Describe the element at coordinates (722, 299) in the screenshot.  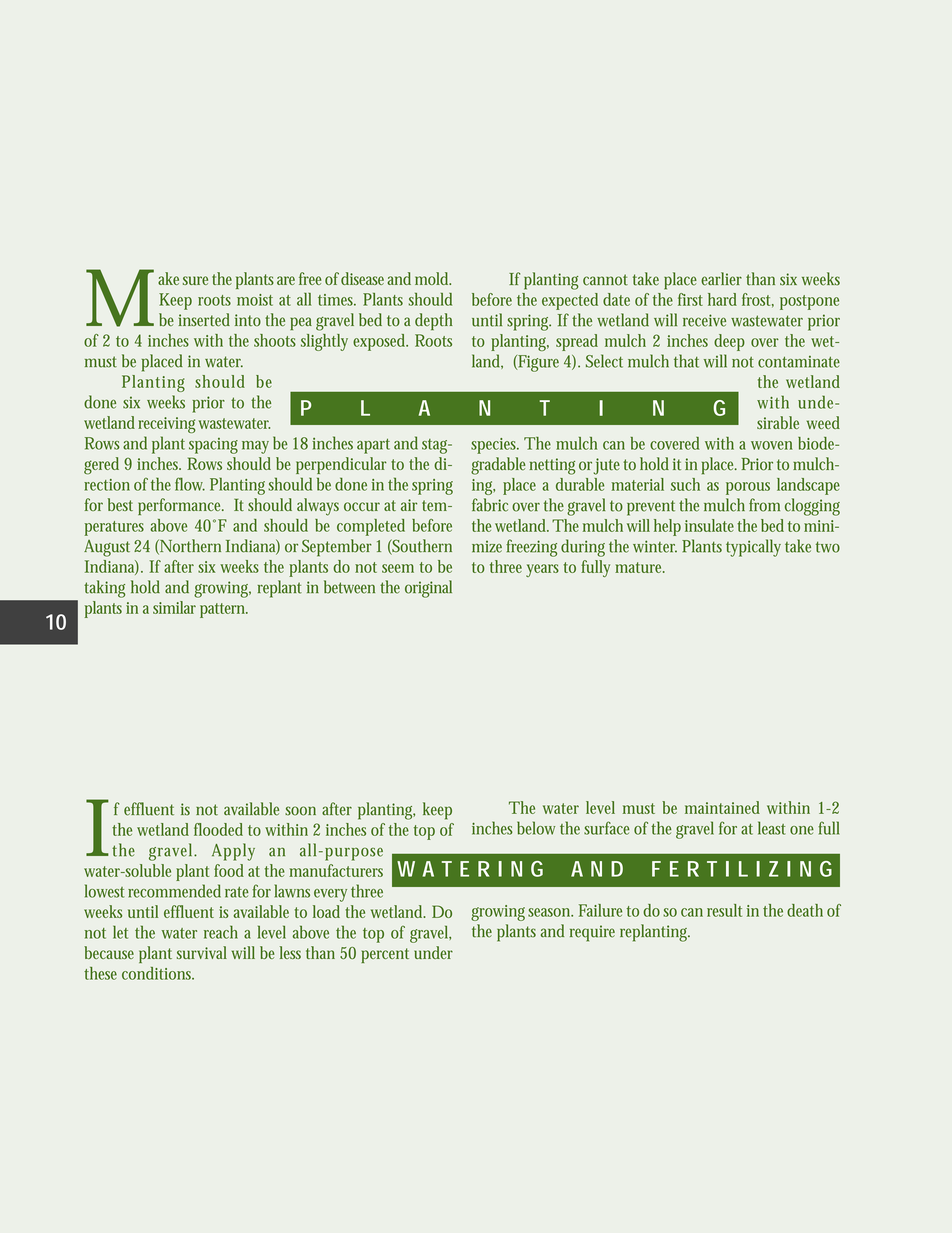
I see `hard` at that location.
